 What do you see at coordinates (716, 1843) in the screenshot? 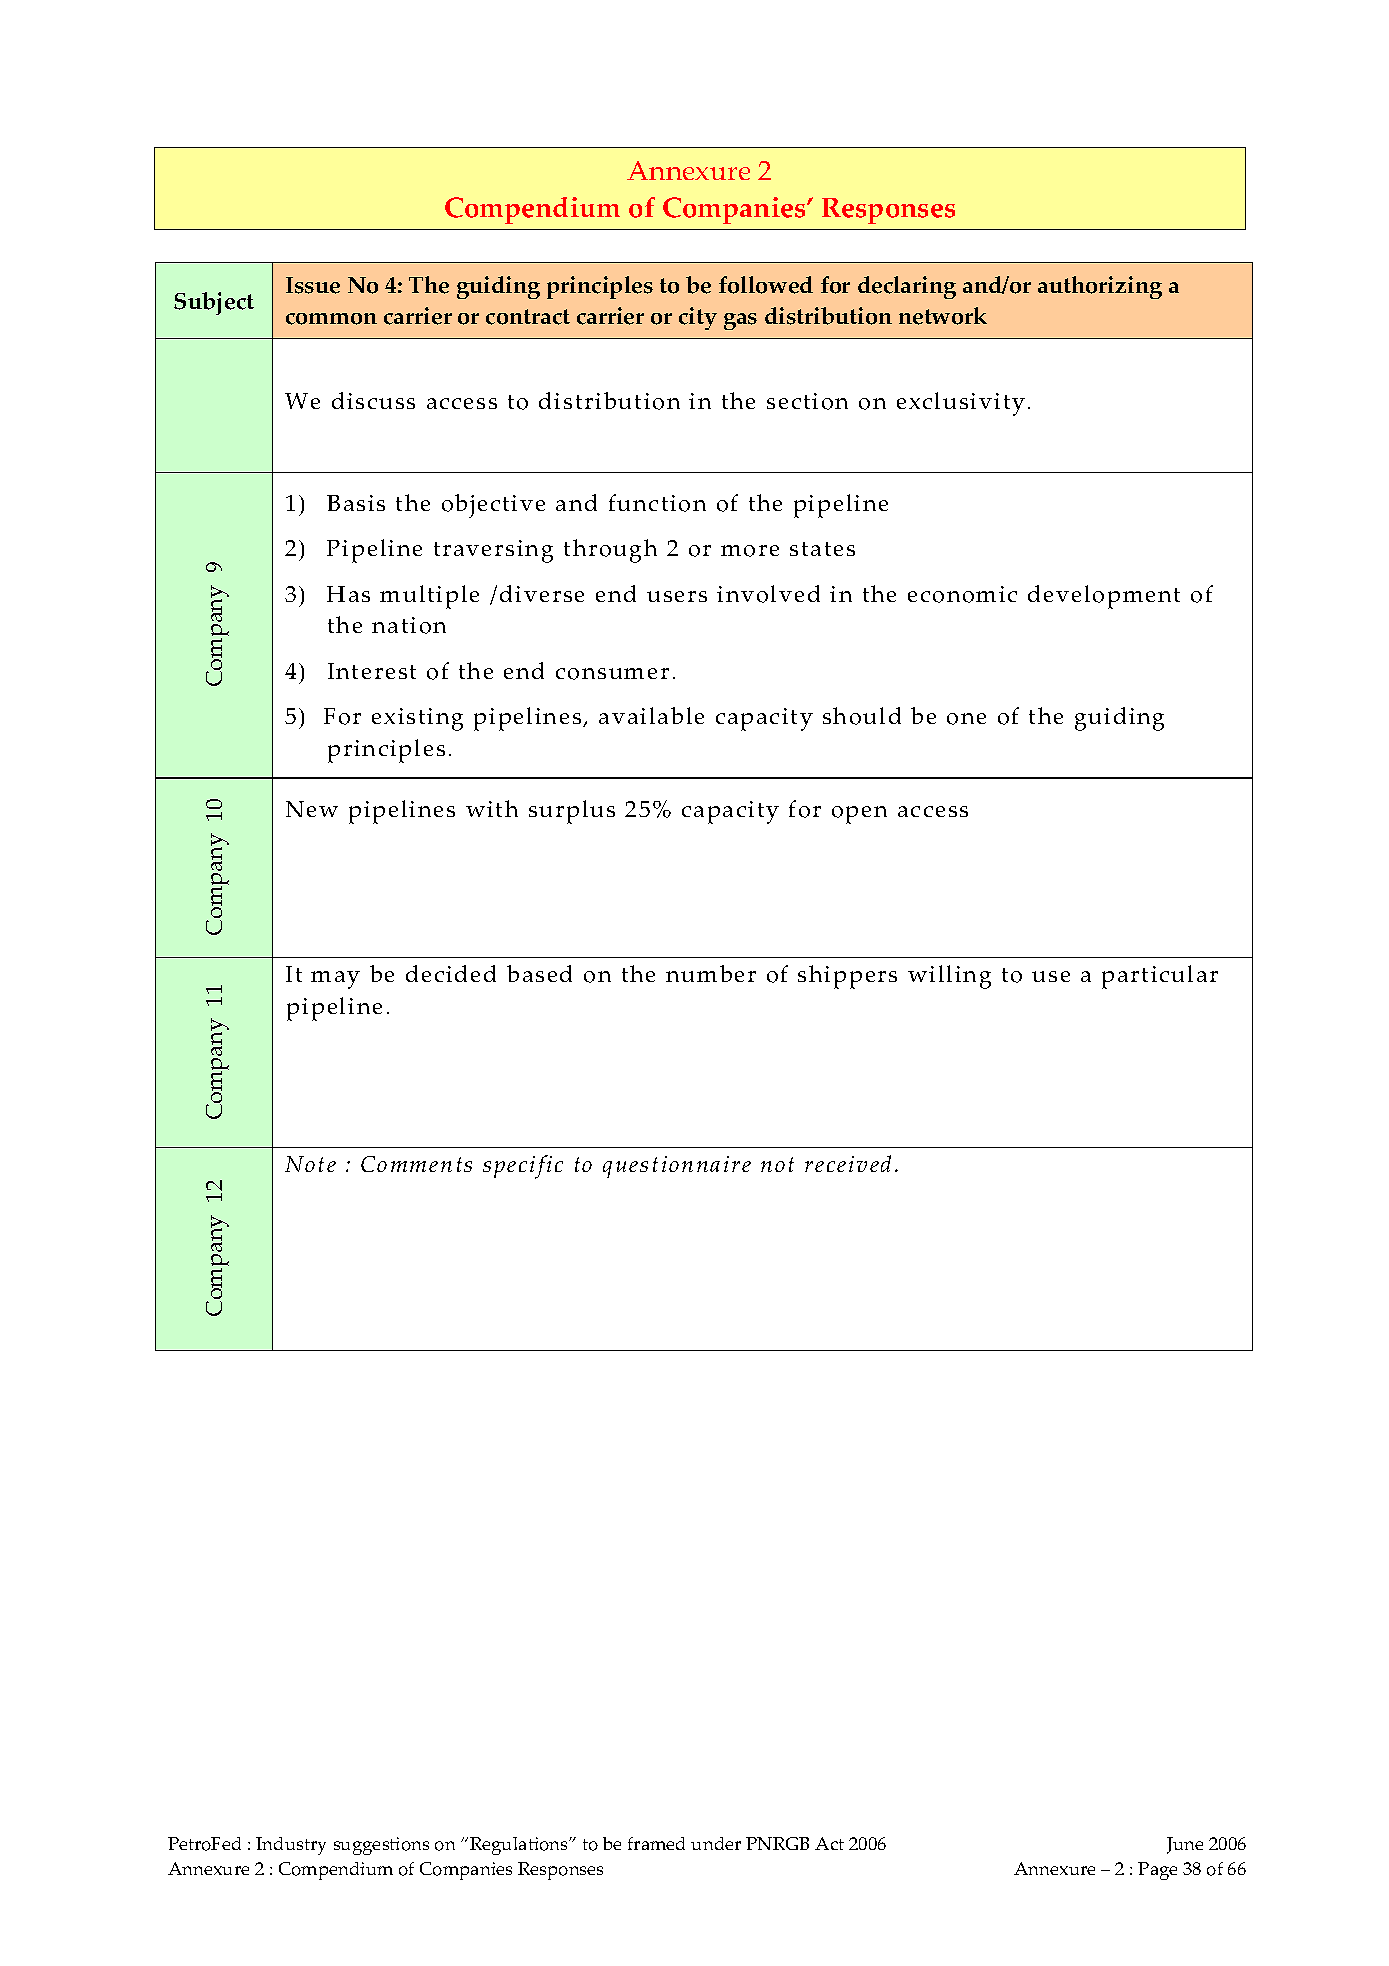
I see `under` at bounding box center [716, 1843].
